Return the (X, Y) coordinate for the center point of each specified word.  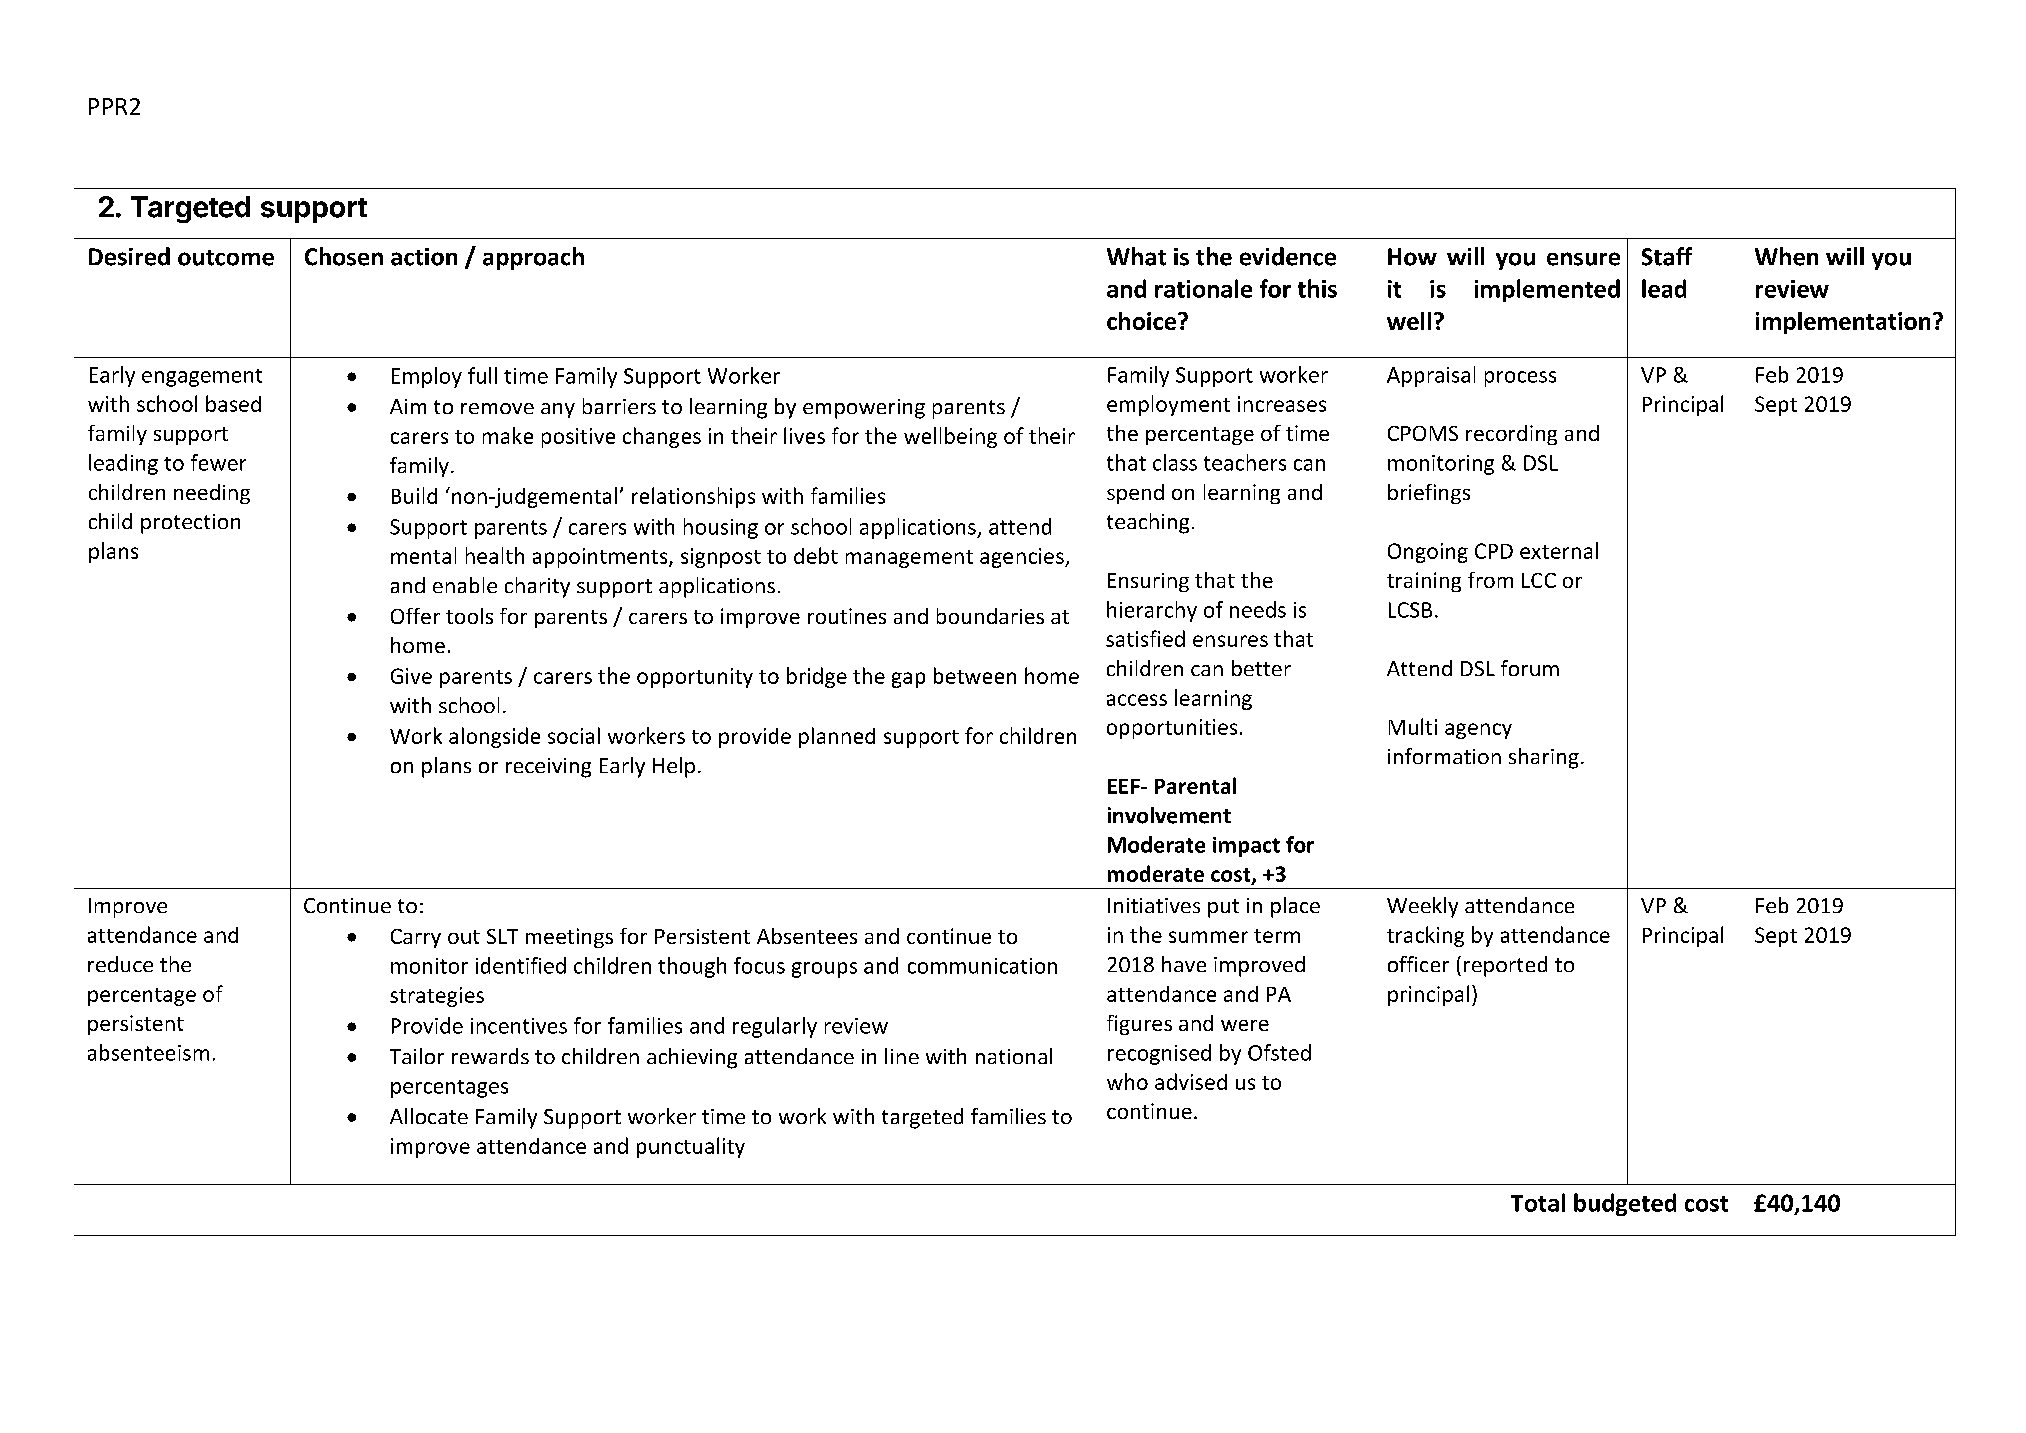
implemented (1547, 290)
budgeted (1625, 1204)
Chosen (344, 256)
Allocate (429, 1116)
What (1136, 256)
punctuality (691, 1147)
